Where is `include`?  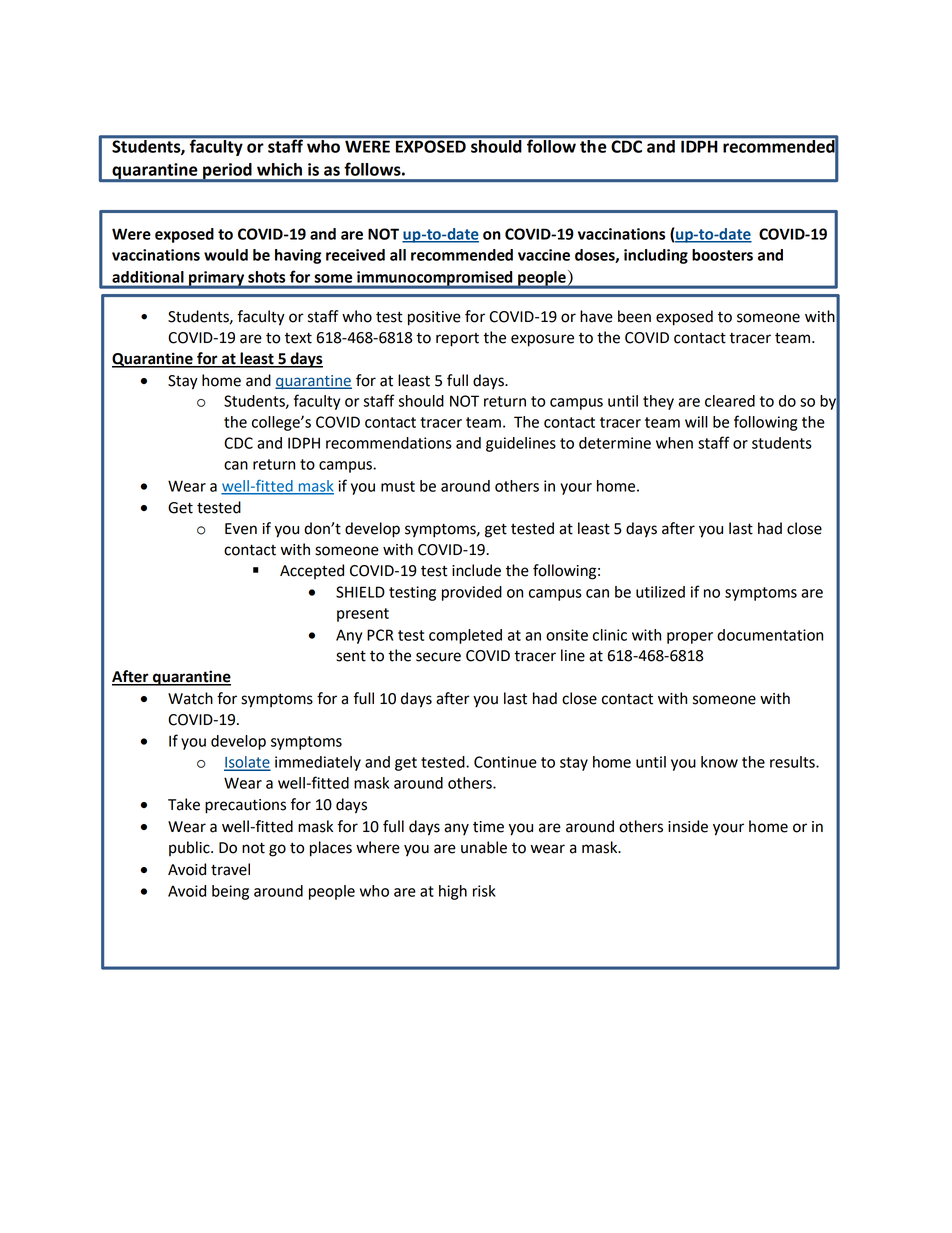
include is located at coordinates (476, 570).
